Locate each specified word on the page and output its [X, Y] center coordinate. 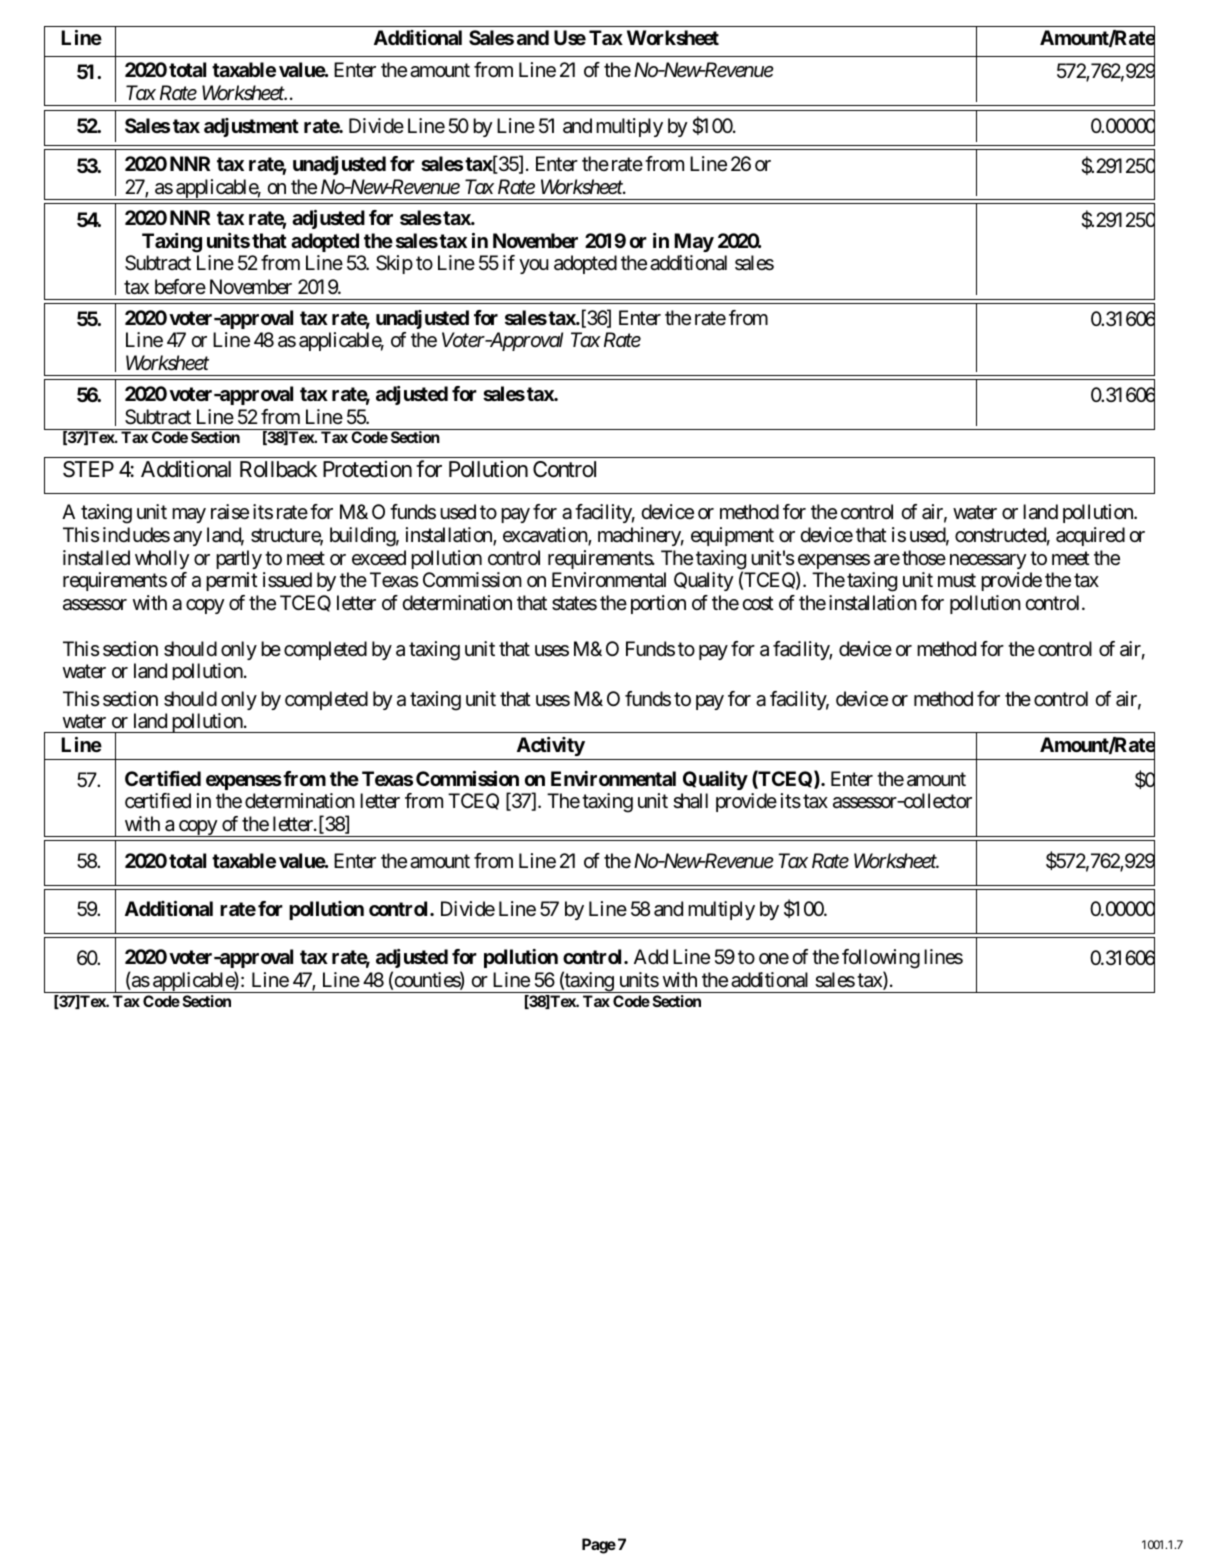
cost [758, 603]
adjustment [251, 127]
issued [287, 580]
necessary [988, 561]
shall [690, 801]
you [534, 266]
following [881, 959]
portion [658, 604]
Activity [551, 746]
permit [232, 581]
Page [599, 1546]
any [187, 538]
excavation [546, 536]
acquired [1090, 536]
